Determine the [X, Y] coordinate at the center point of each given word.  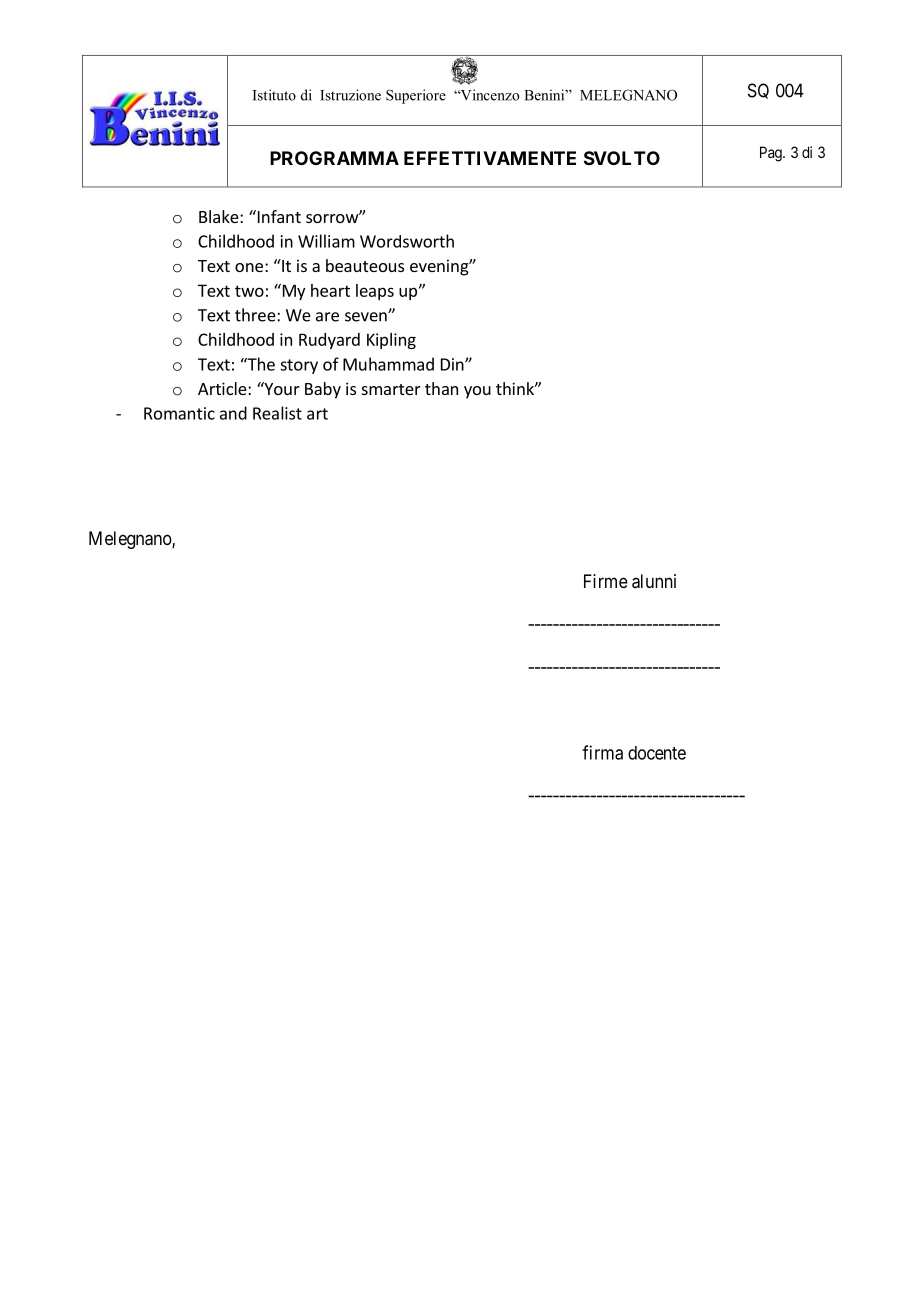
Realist [277, 413]
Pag [772, 154]
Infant [278, 216]
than [441, 388]
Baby [323, 390]
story [299, 366]
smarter [391, 389]
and [233, 413]
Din [453, 364]
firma [602, 752]
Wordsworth [407, 241]
